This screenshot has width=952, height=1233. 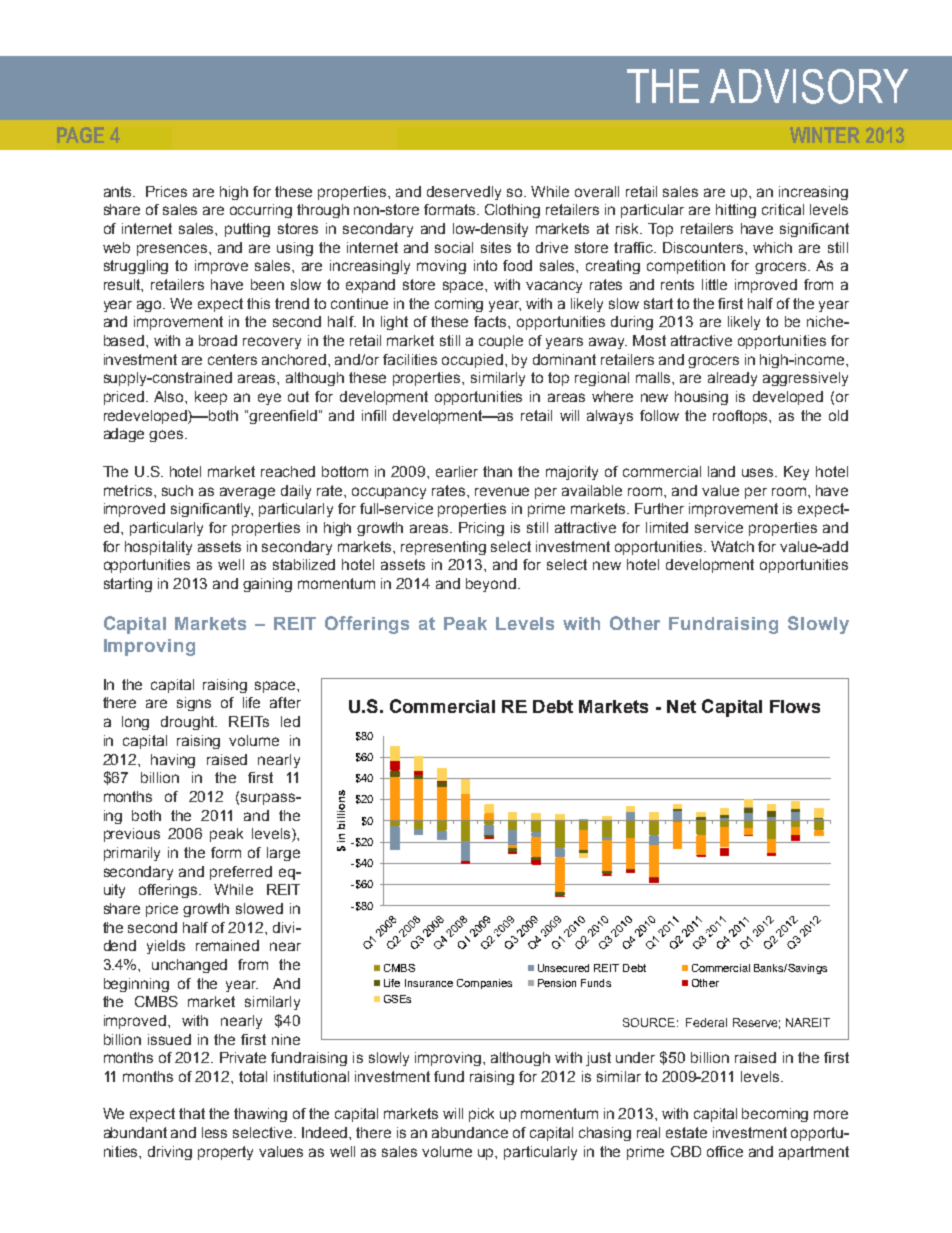 What do you see at coordinates (491, 585) in the screenshot?
I see `beyond` at bounding box center [491, 585].
